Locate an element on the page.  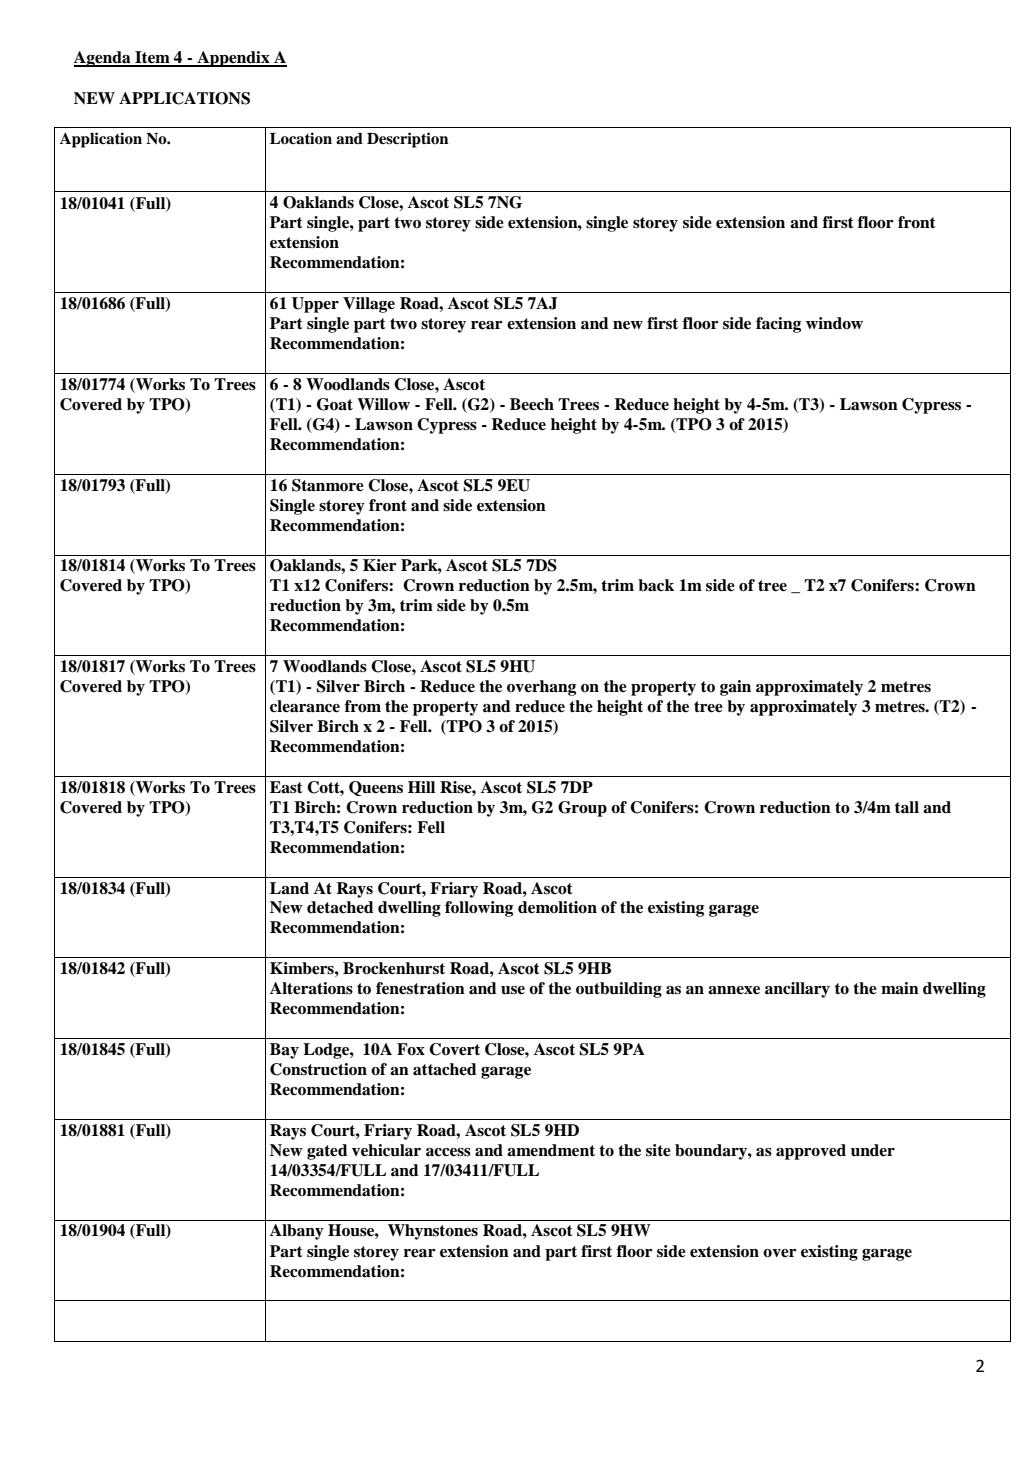
from is located at coordinates (363, 706).
